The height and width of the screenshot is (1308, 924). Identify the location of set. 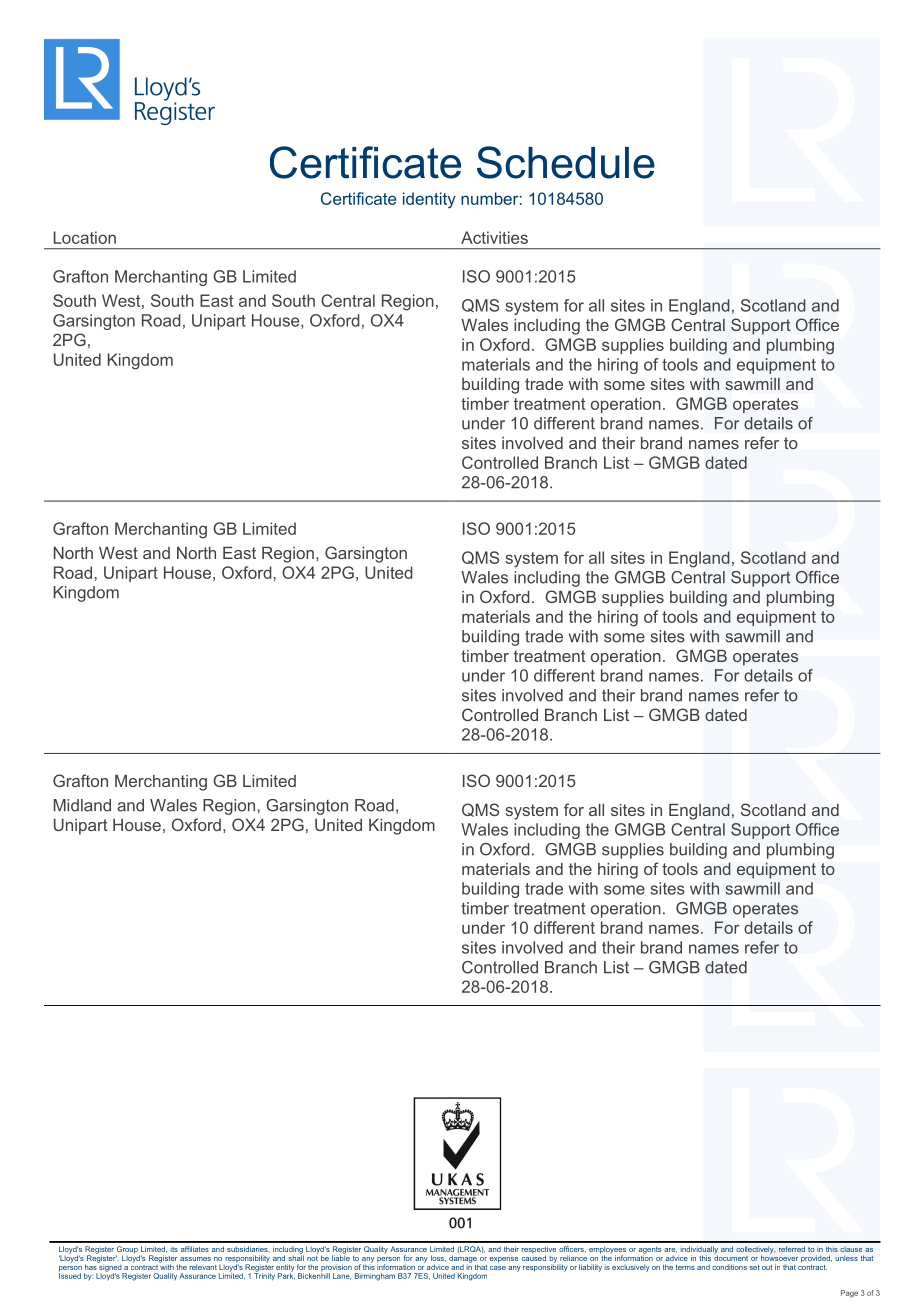
(755, 1267).
